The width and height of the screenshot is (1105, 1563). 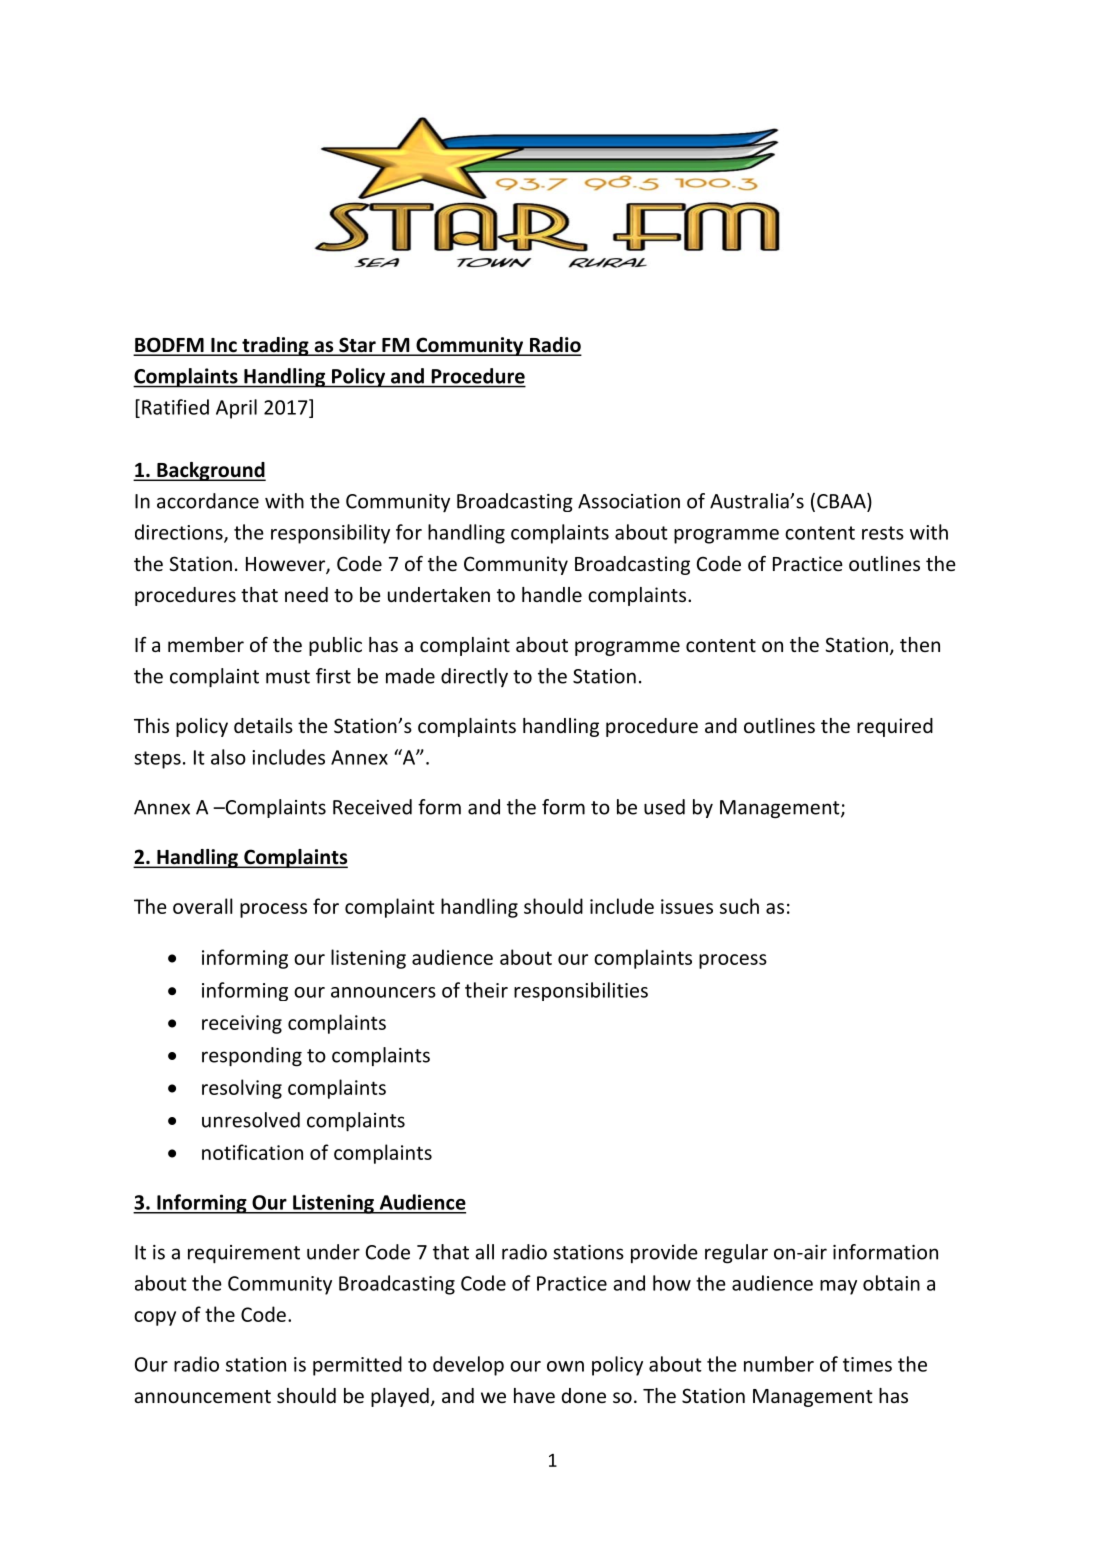 I want to click on own, so click(x=565, y=1366).
